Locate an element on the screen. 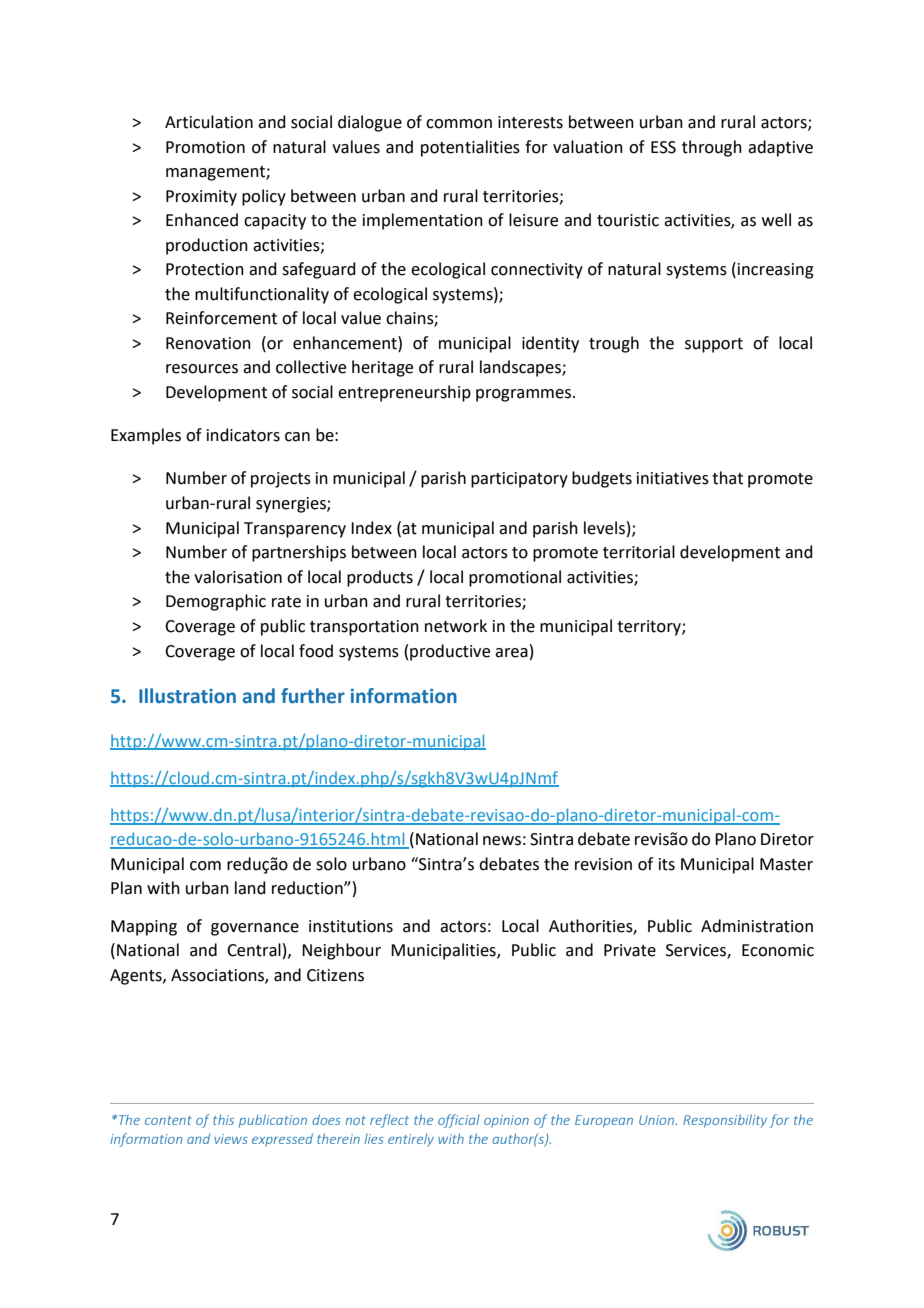 The width and height of the screenshot is (924, 1308). territorial is located at coordinates (639, 552).
